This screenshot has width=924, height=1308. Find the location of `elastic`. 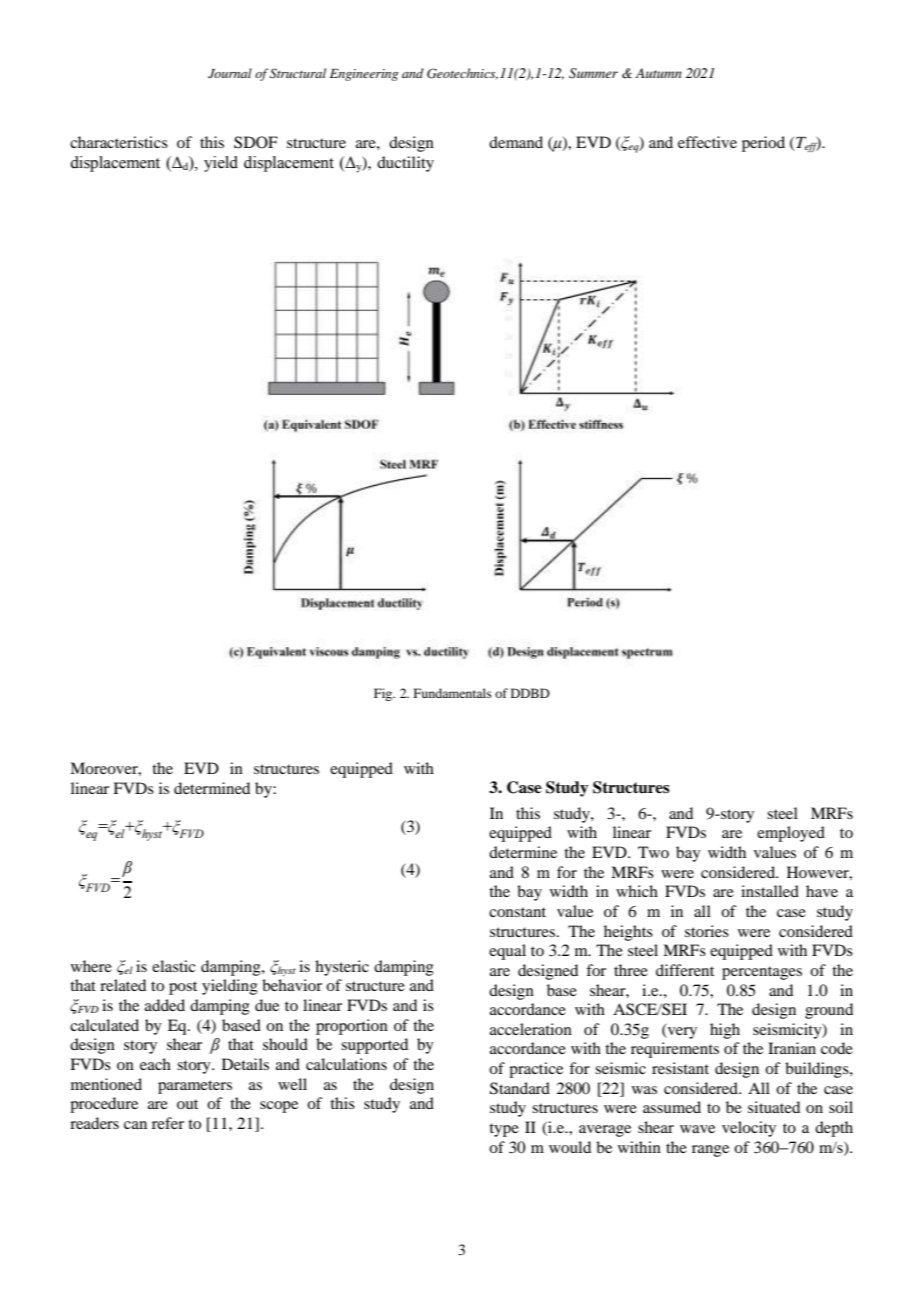

elastic is located at coordinates (173, 966).
